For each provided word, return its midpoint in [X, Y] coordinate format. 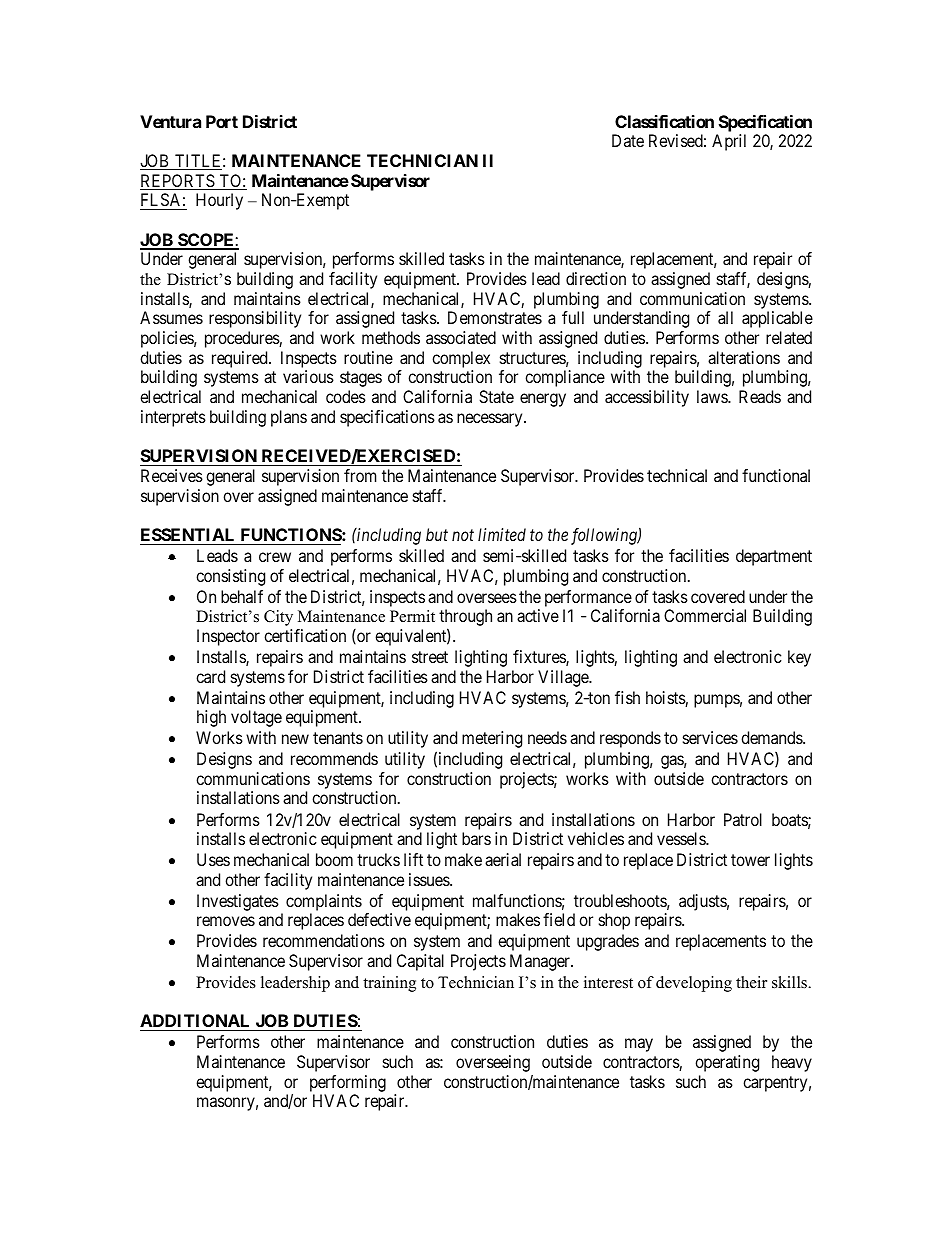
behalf [242, 596]
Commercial [705, 615]
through [465, 619]
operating [727, 1063]
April [729, 142]
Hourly [219, 201]
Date [628, 140]
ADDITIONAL [196, 1022]
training [389, 984]
